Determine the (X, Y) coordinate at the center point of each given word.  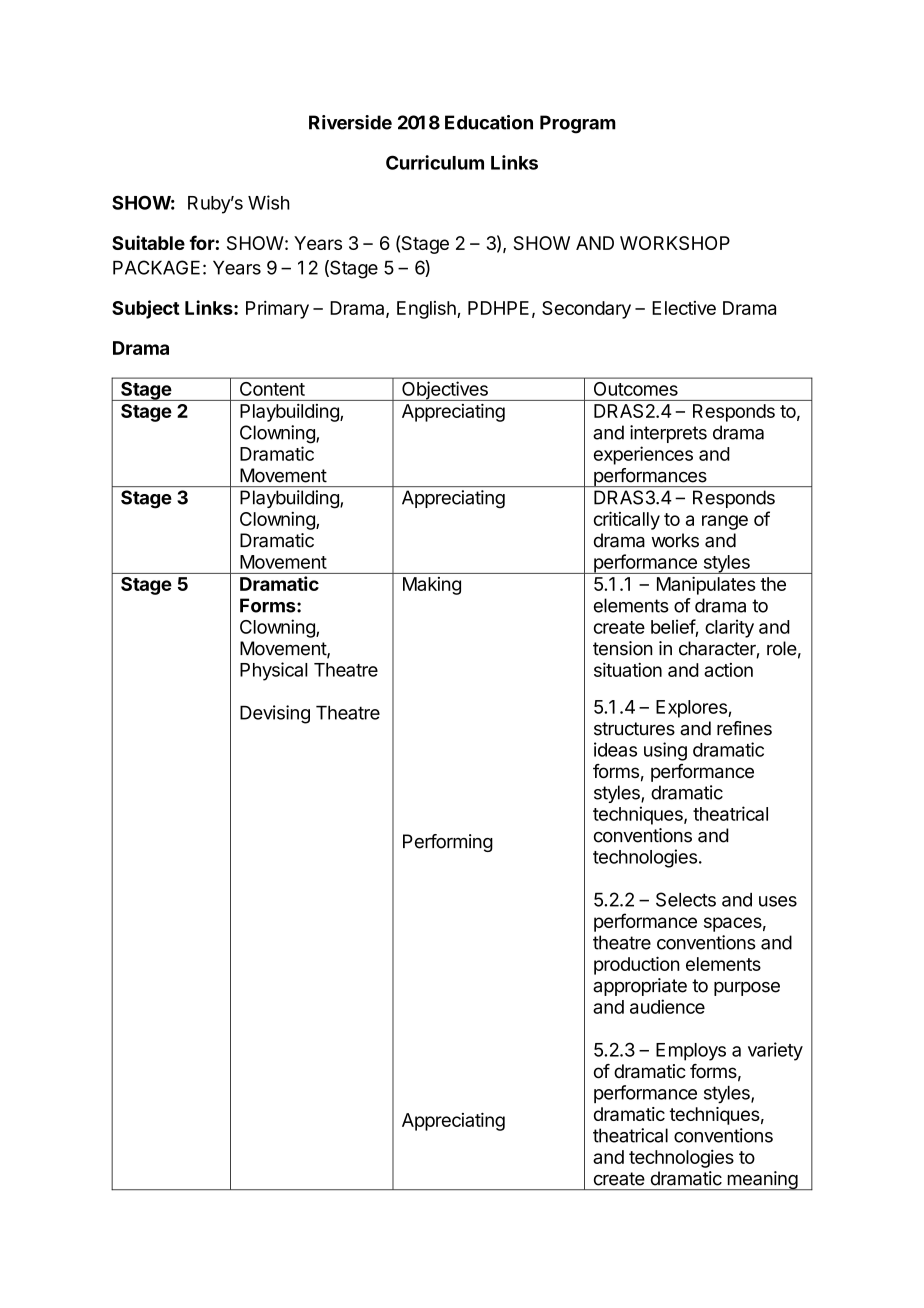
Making (432, 586)
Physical (274, 671)
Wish (269, 202)
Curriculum (435, 162)
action (728, 670)
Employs (691, 1052)
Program (578, 124)
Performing (448, 843)
